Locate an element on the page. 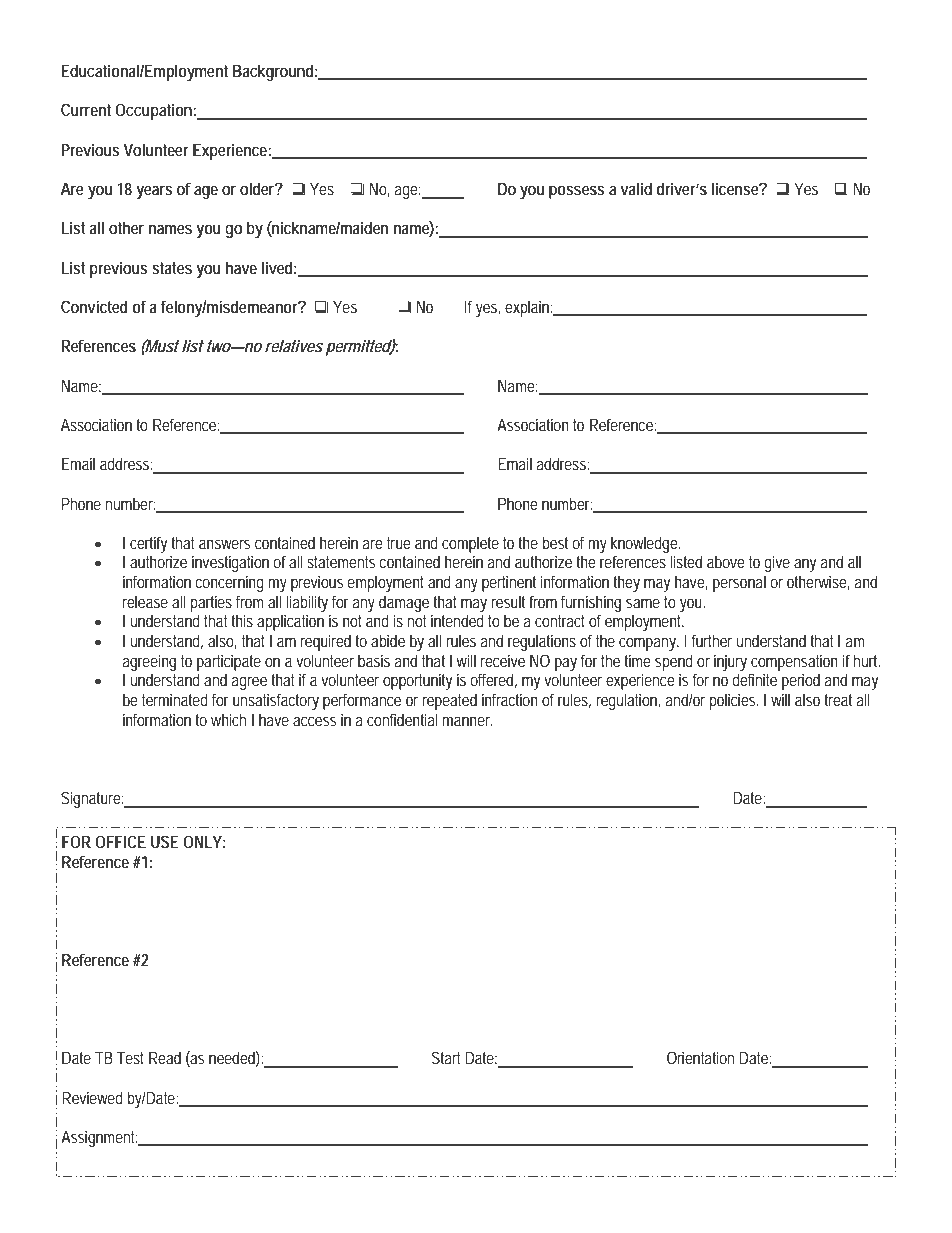 Image resolution: width=952 pixels, height=1233 pixels. manner is located at coordinates (468, 721).
